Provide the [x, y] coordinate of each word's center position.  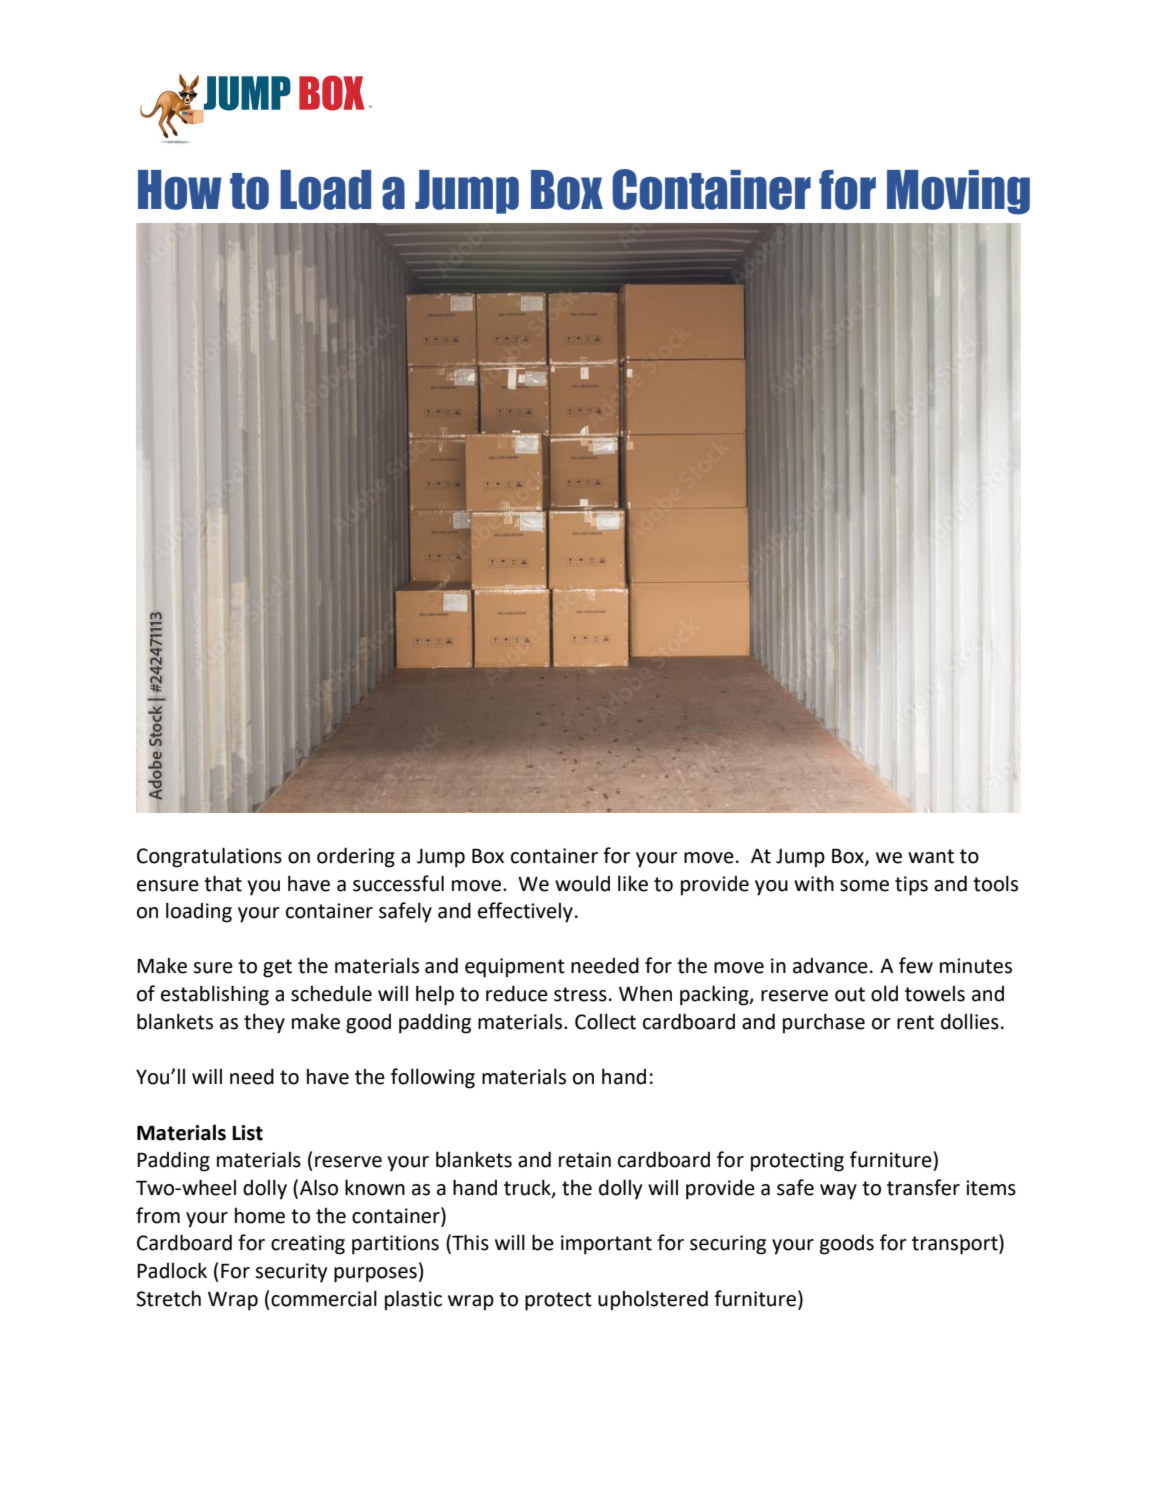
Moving [958, 192]
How [180, 190]
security [291, 1273]
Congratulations [209, 857]
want [931, 856]
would [582, 883]
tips [911, 886]
